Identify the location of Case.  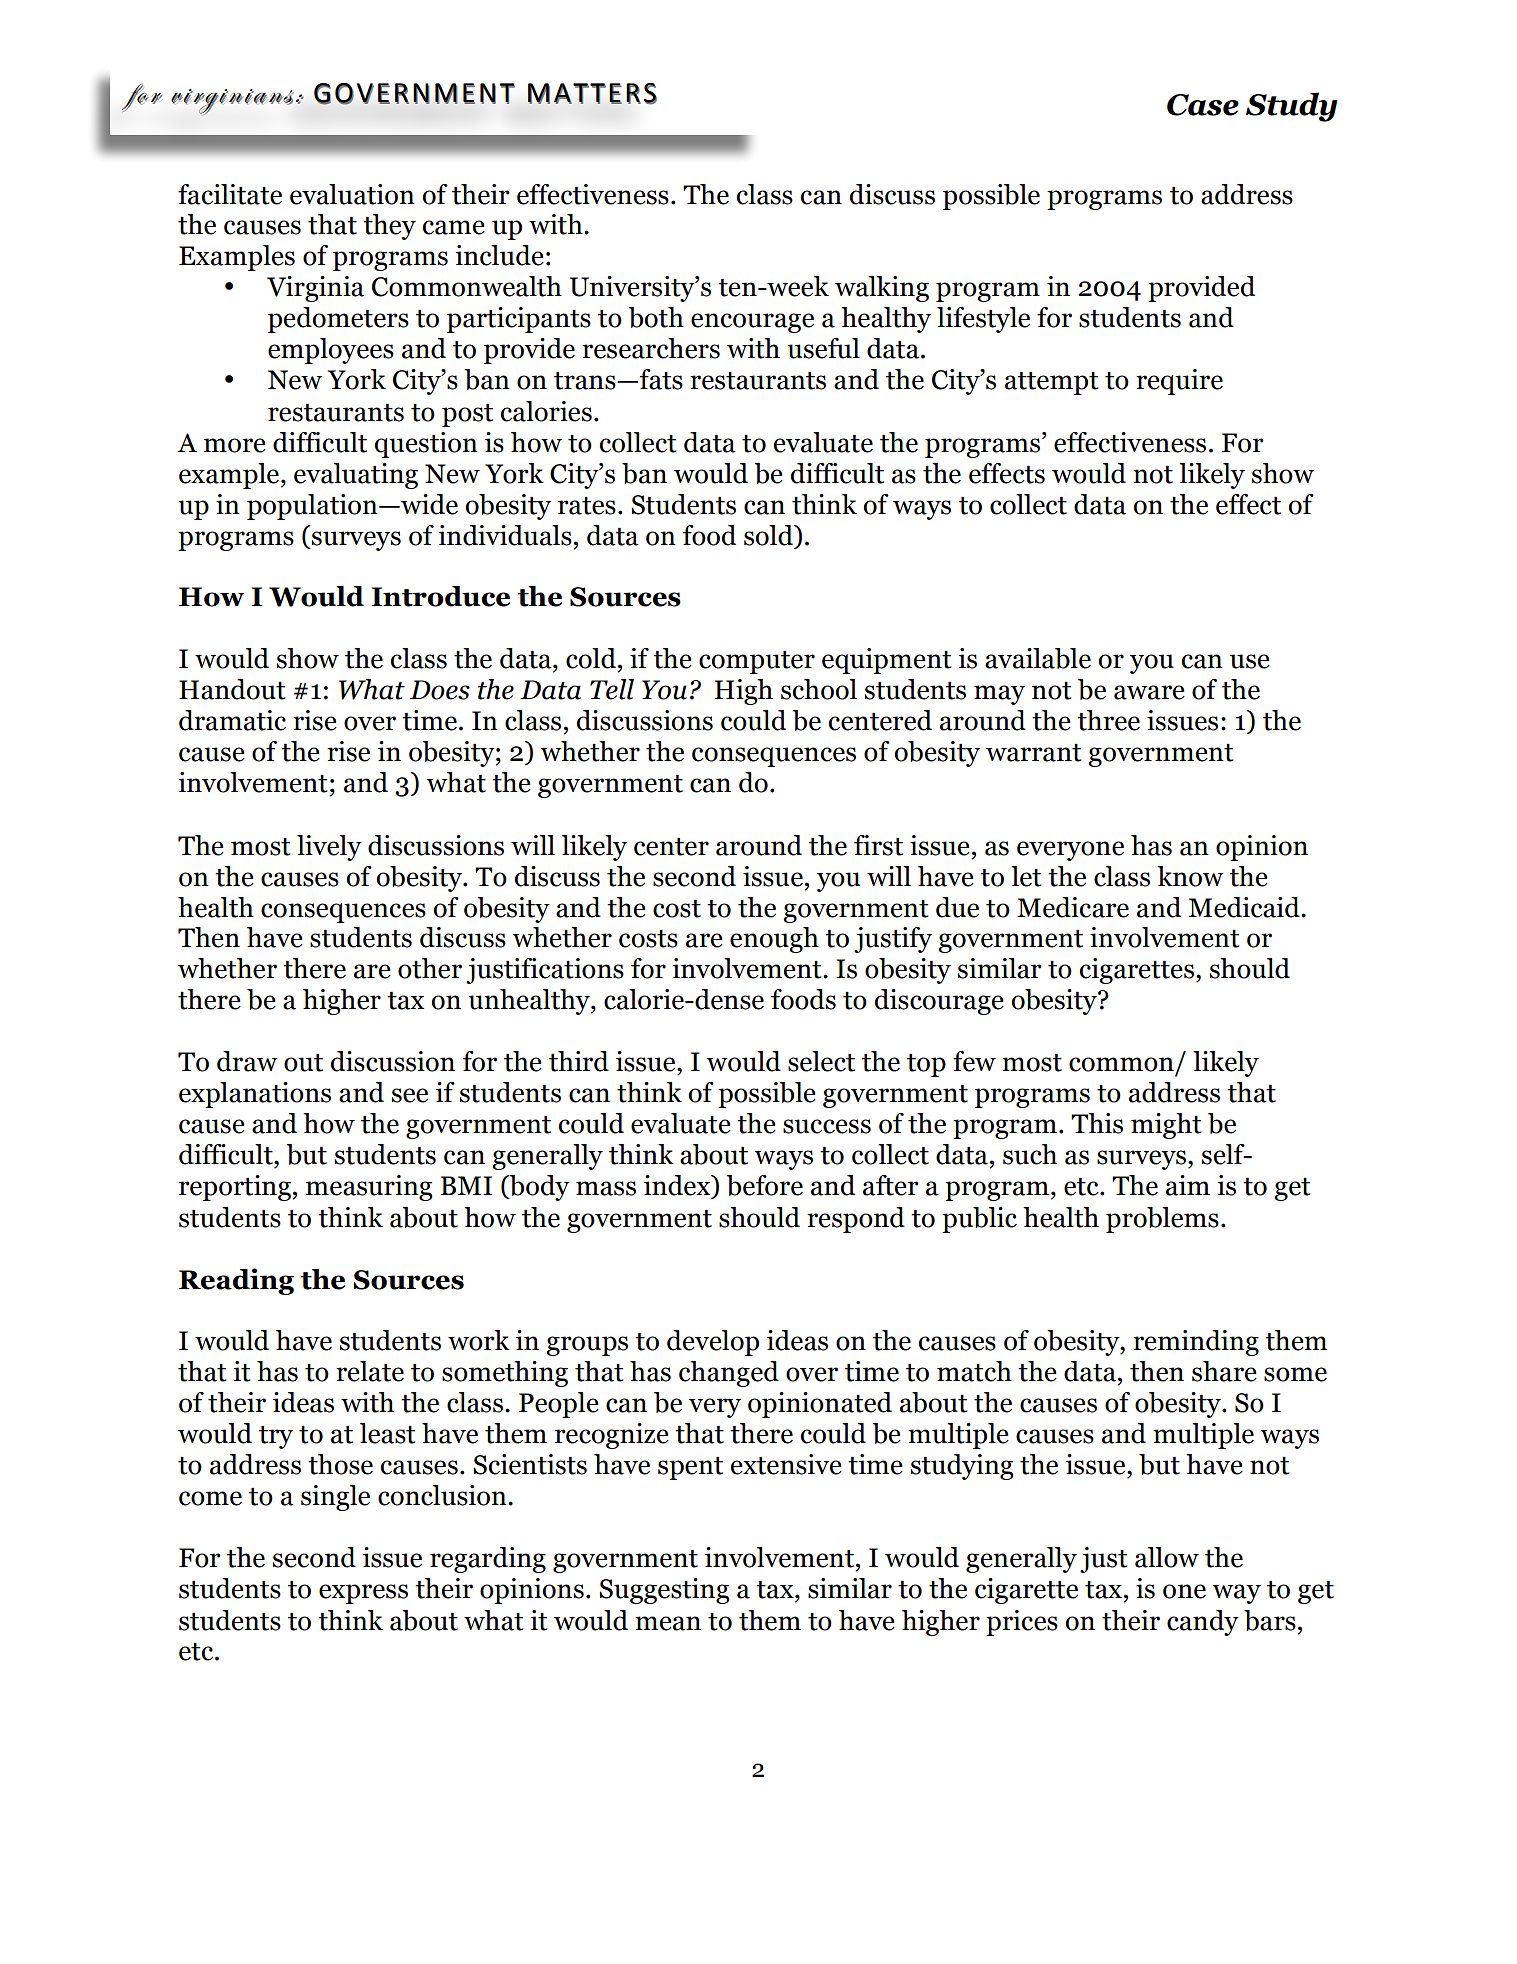
(1203, 105).
